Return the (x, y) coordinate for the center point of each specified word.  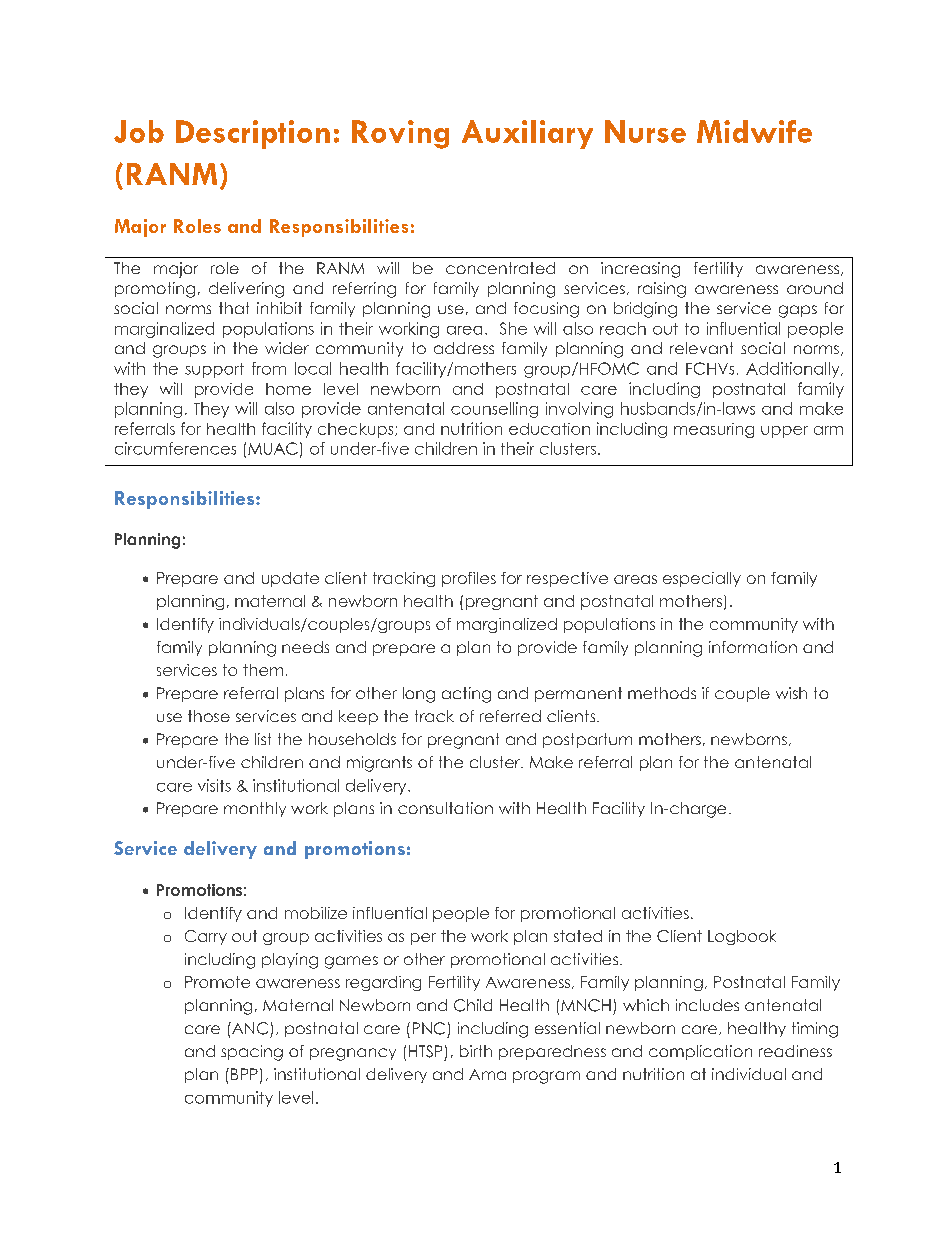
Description (253, 134)
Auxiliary (527, 134)
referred (510, 716)
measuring (714, 430)
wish (791, 693)
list (263, 739)
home (288, 389)
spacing (252, 1053)
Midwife (754, 131)
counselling (494, 410)
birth (476, 1051)
